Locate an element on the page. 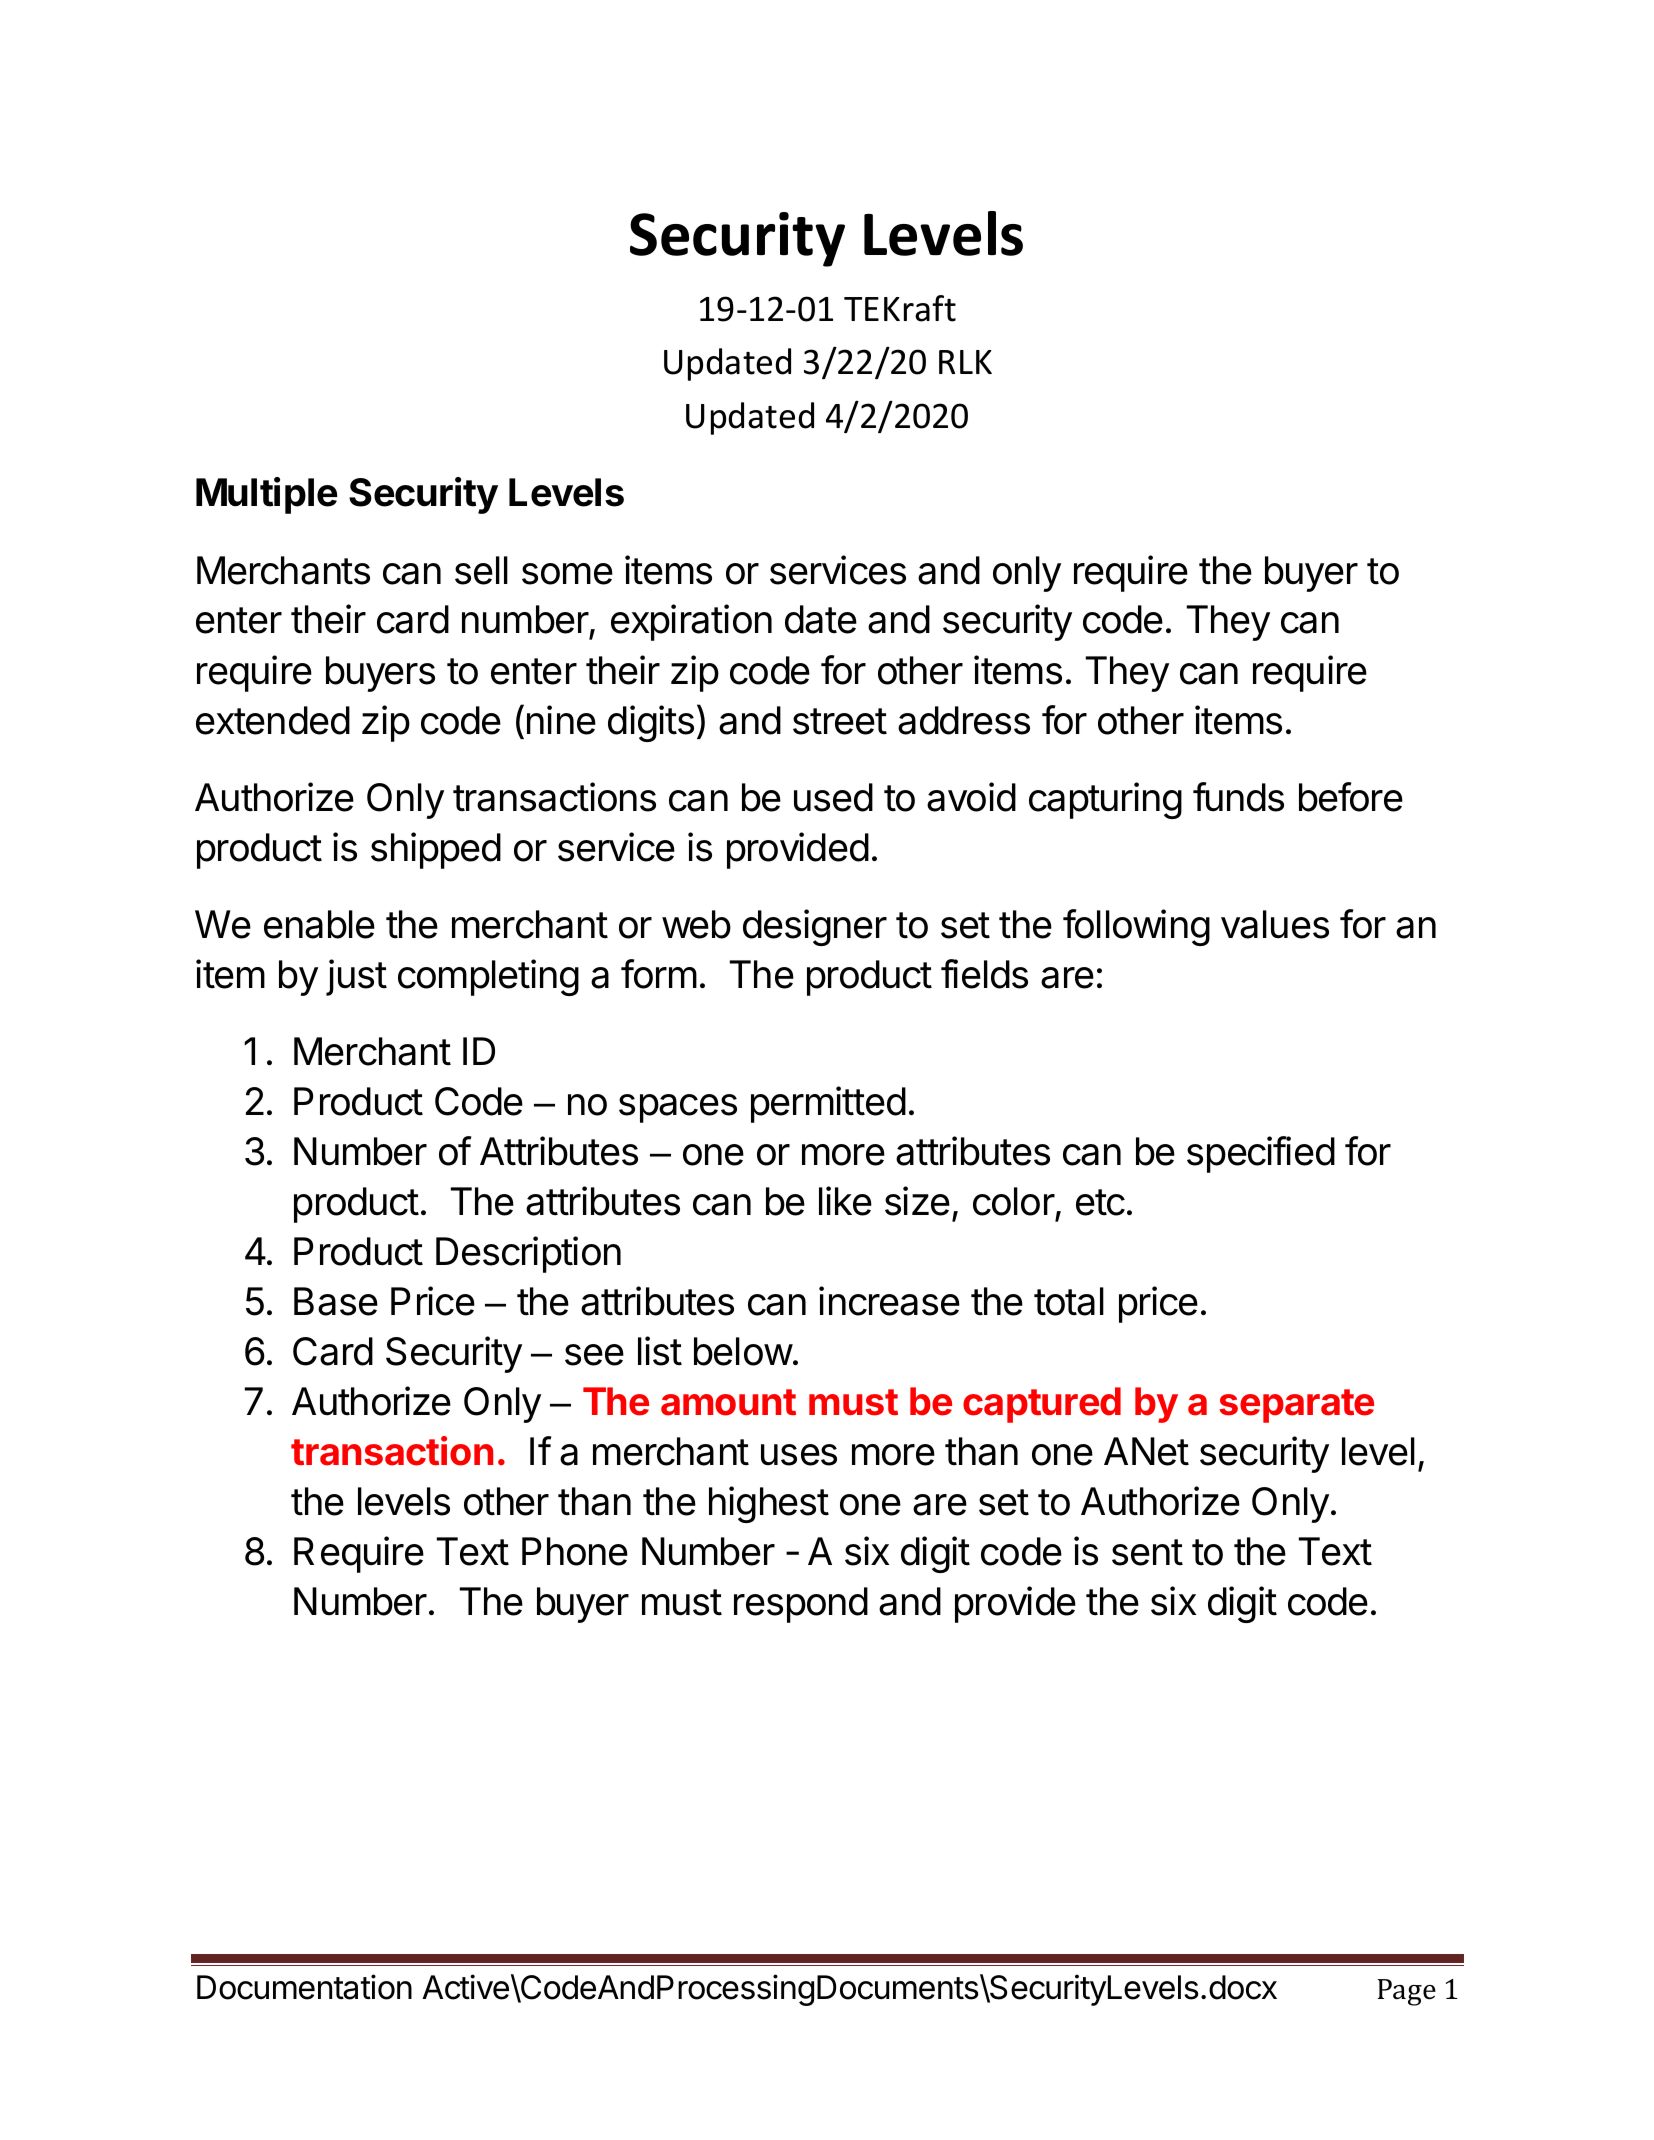 This image has width=1654, height=2140. just is located at coordinates (356, 977).
